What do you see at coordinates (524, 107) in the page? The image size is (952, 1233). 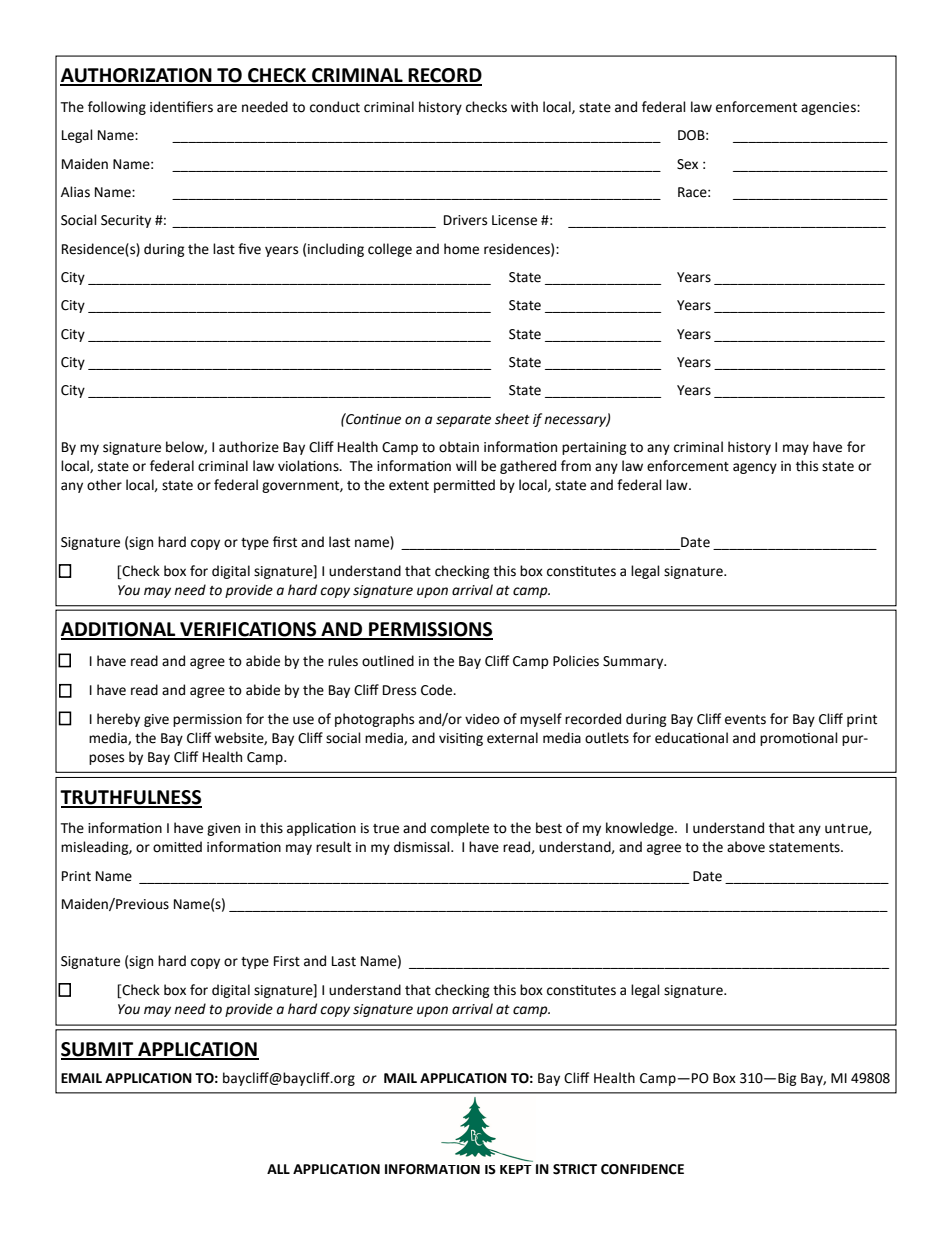 I see `with` at bounding box center [524, 107].
